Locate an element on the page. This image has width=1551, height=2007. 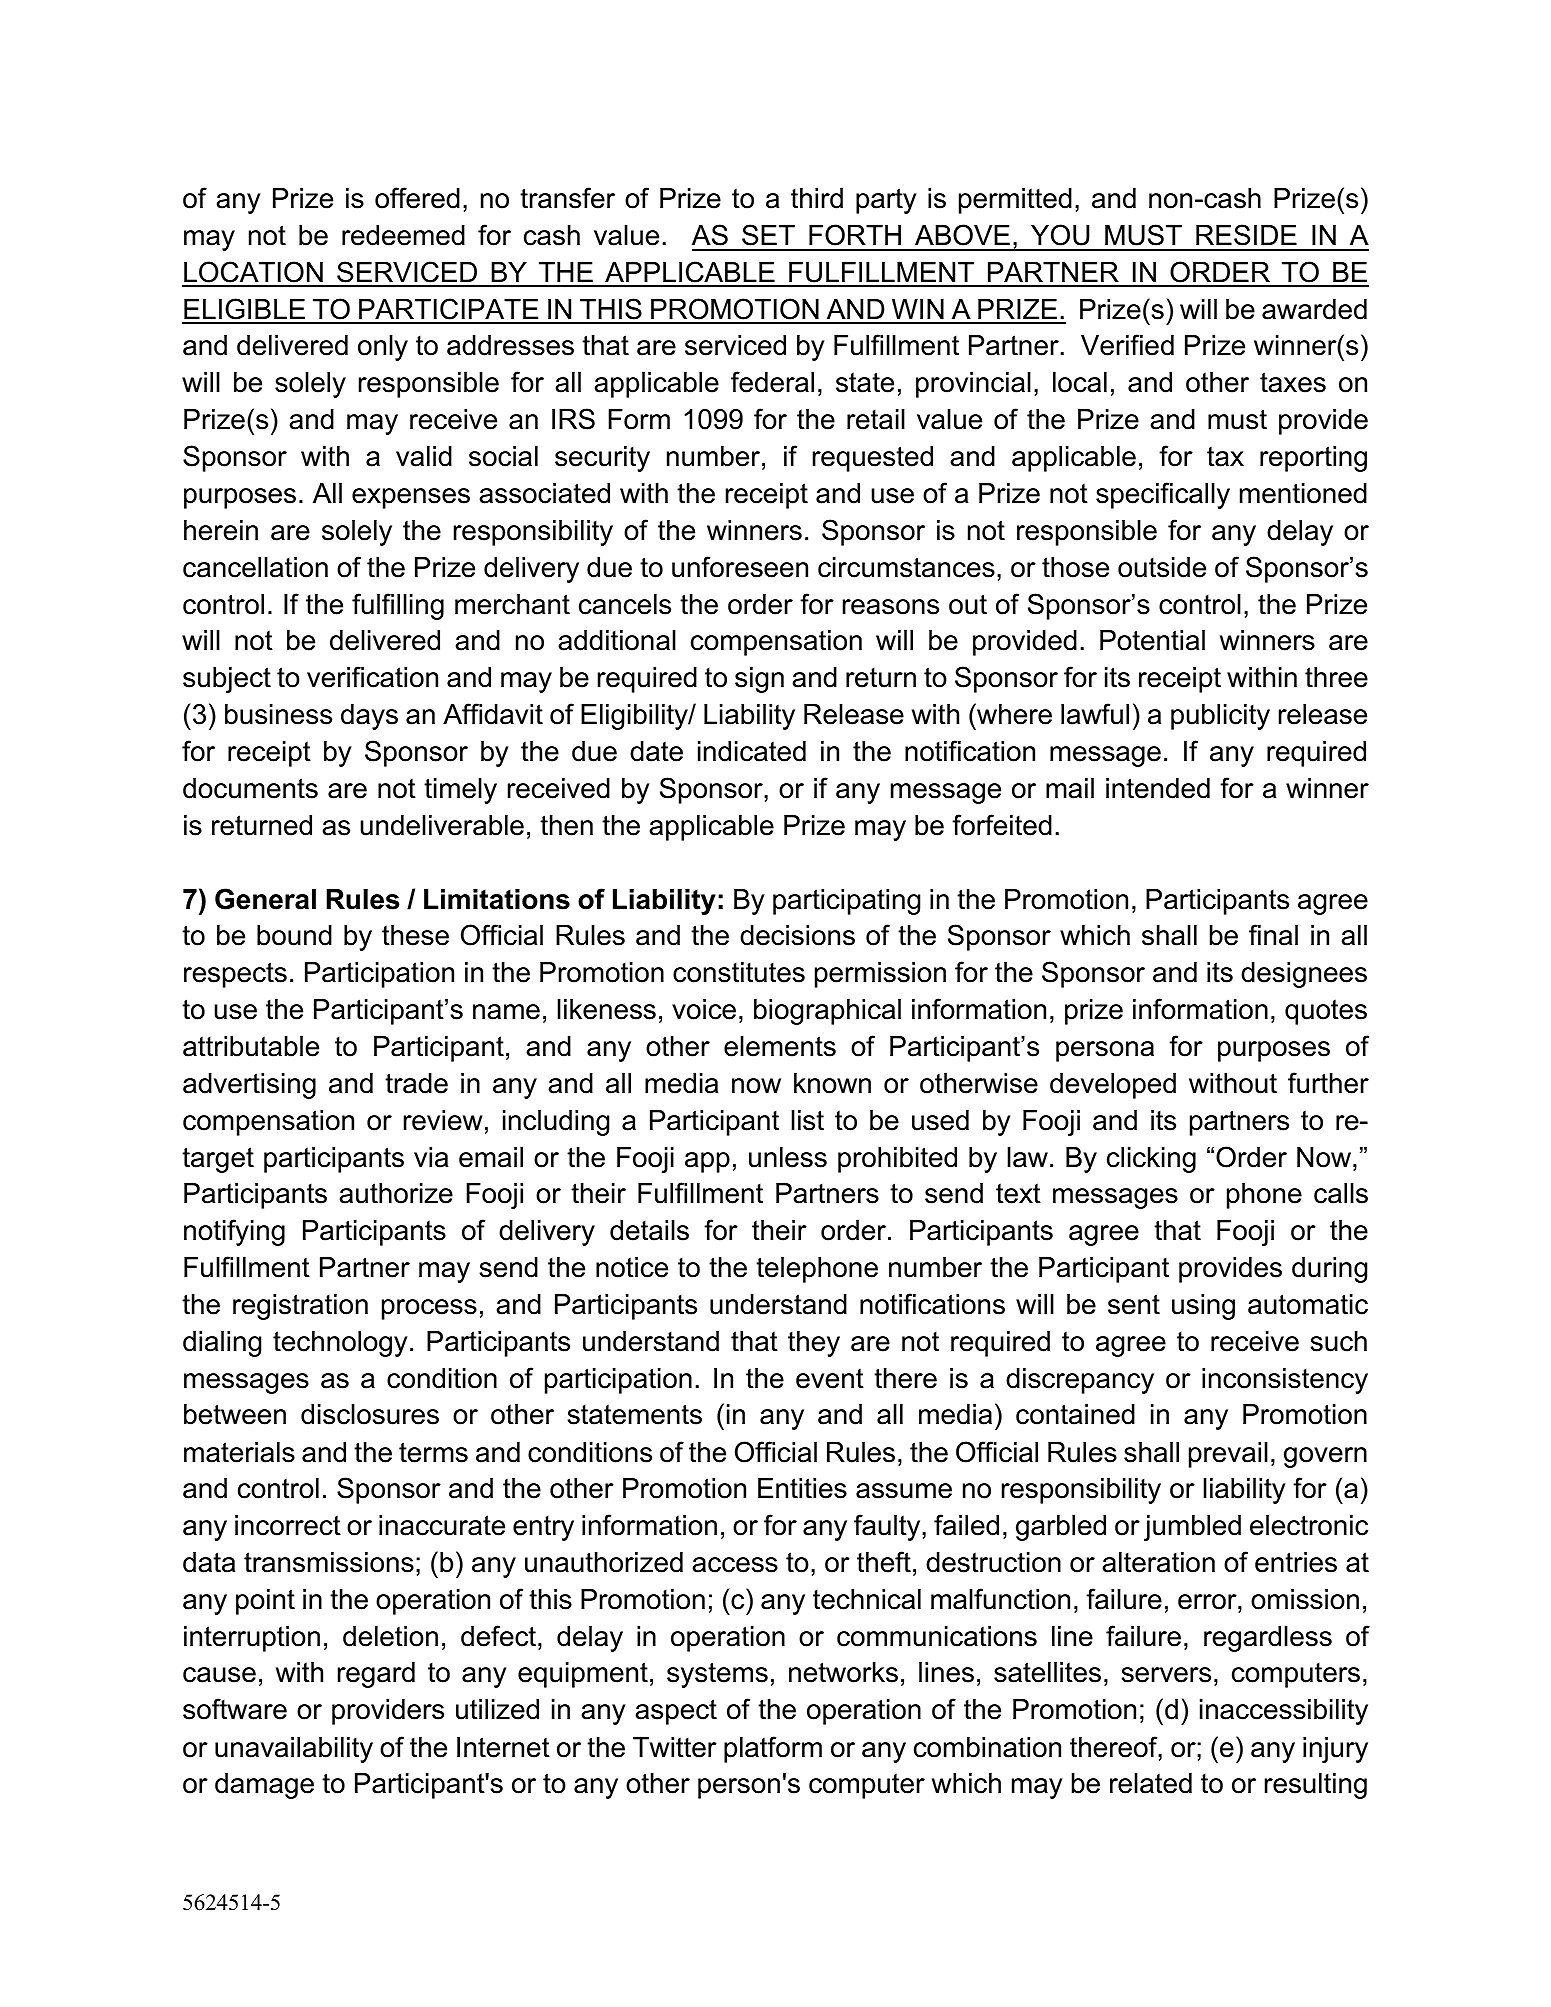
Twitter is located at coordinates (675, 1747).
